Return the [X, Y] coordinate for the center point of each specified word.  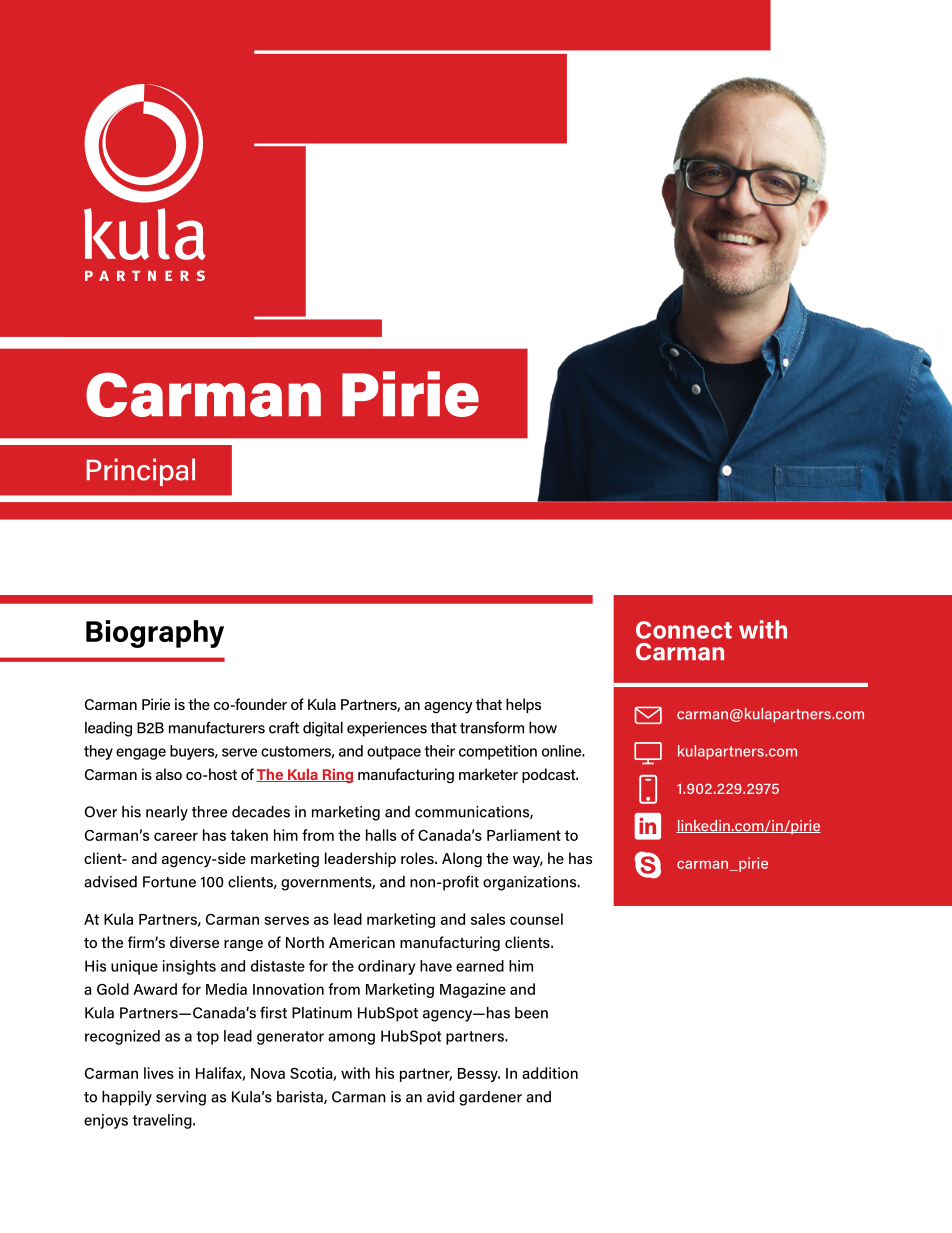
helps [523, 705]
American [362, 942]
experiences [387, 729]
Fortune [169, 882]
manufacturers [217, 727]
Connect [684, 630]
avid [440, 1097]
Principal [140, 472]
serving [181, 1098]
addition [550, 1073]
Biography [155, 634]
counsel [536, 919]
